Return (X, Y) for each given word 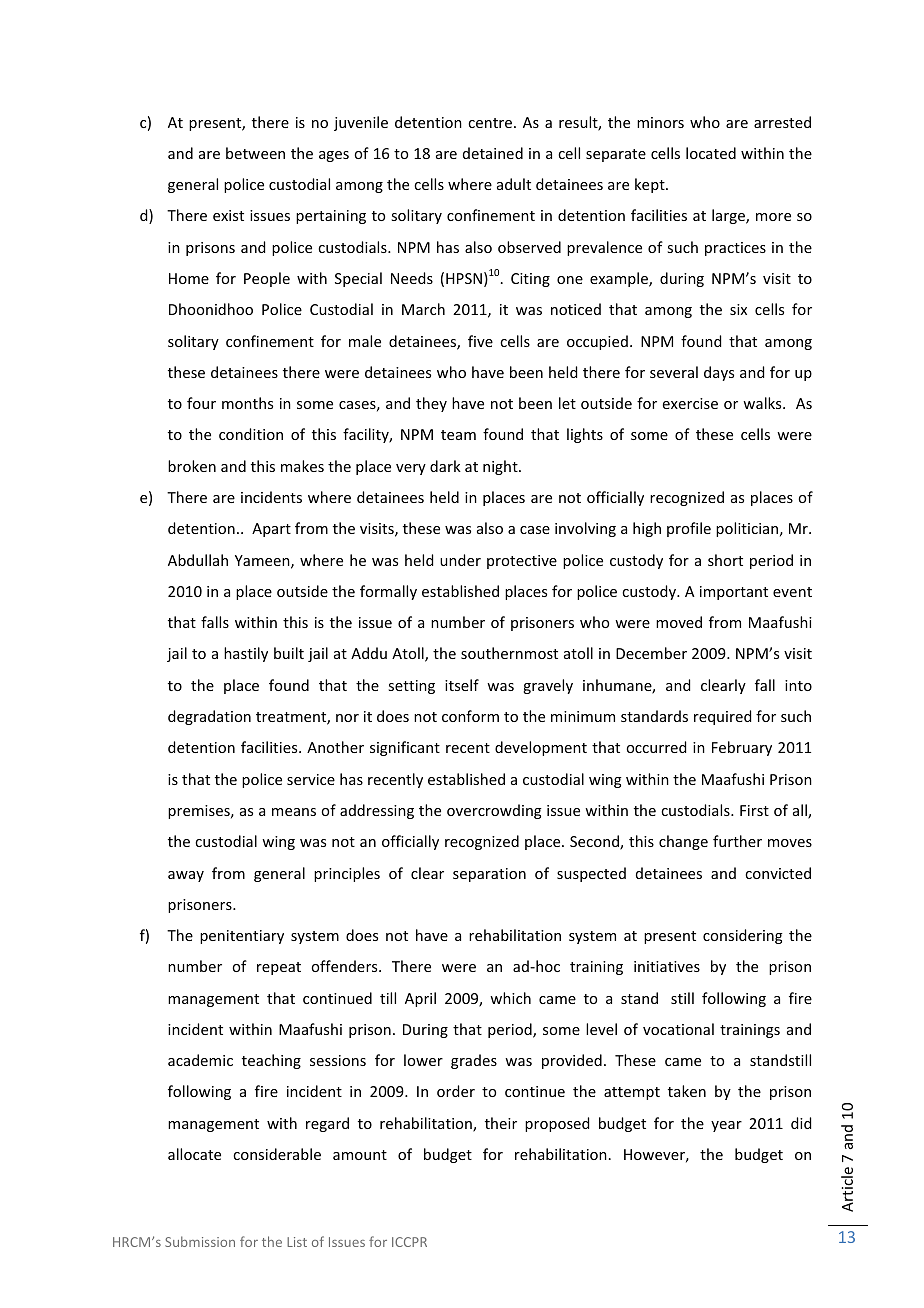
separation (489, 875)
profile (689, 529)
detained (493, 153)
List (297, 1242)
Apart (271, 530)
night (501, 467)
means (294, 812)
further (737, 841)
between (255, 153)
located (711, 153)
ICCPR (409, 1242)
